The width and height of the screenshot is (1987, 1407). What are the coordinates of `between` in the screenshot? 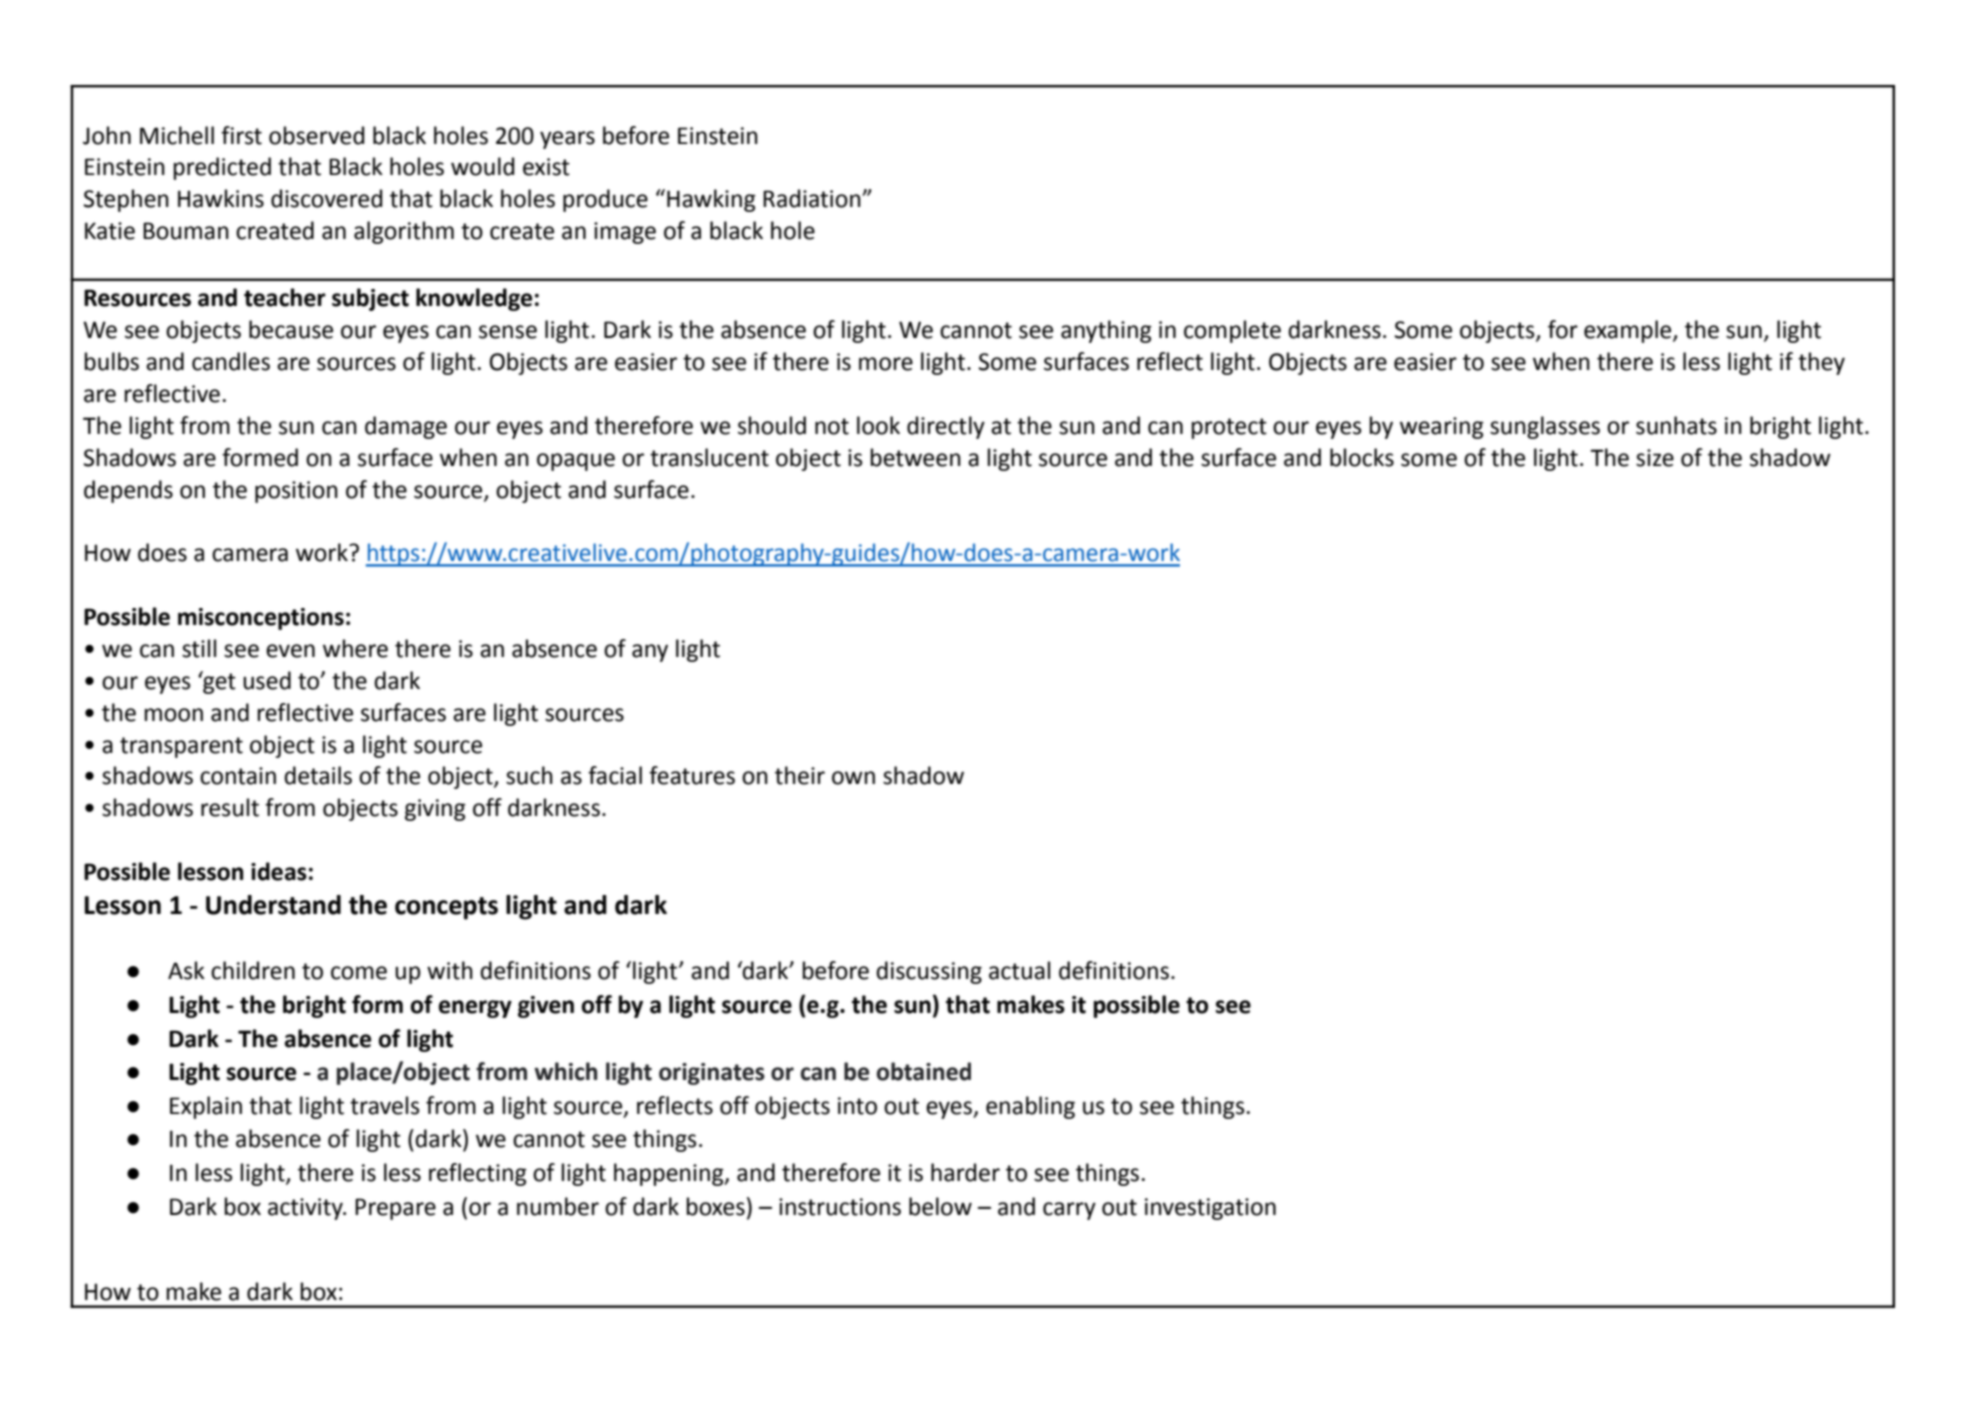 It's located at (916, 457).
